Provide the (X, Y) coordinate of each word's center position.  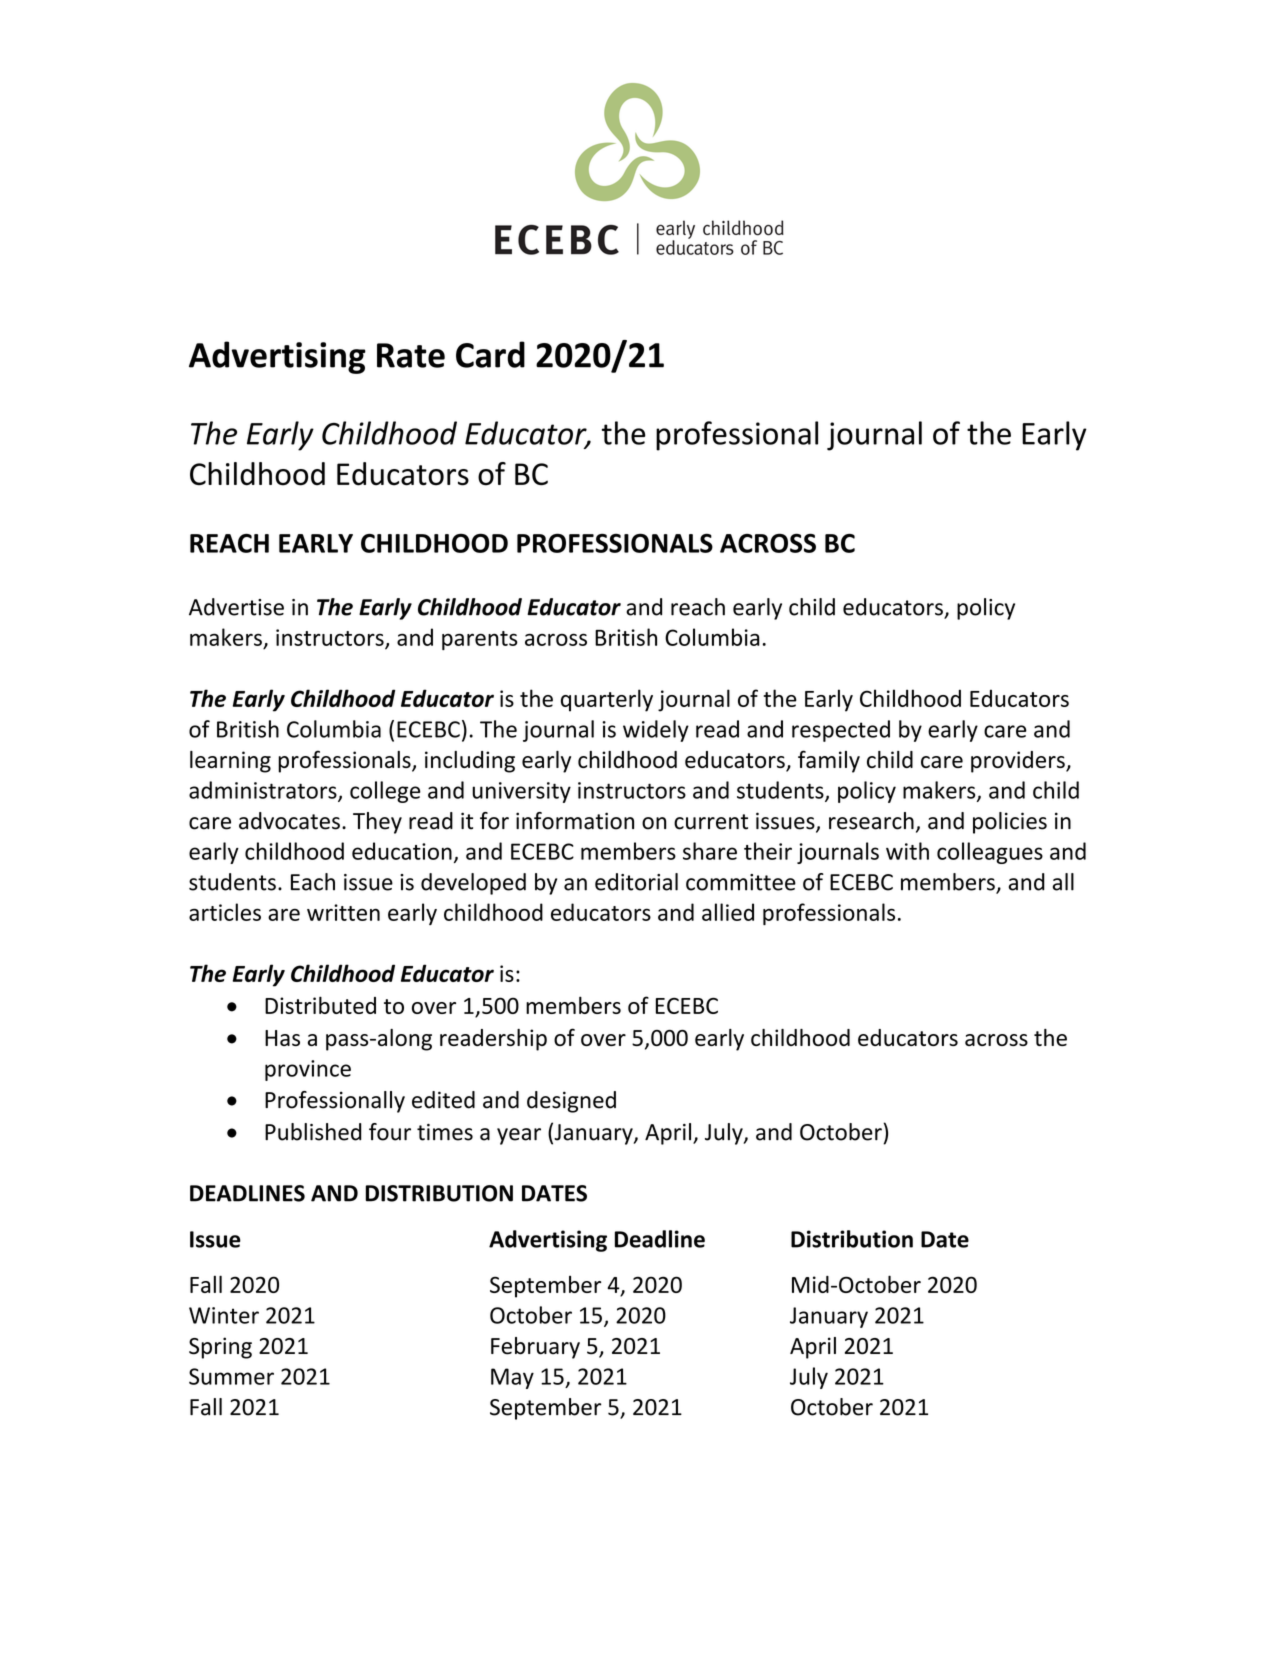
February (535, 1348)
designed (571, 1102)
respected (841, 731)
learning (230, 762)
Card (490, 354)
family (829, 761)
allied (728, 912)
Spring (220, 1348)
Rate (411, 355)
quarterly (607, 700)
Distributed (320, 1005)
